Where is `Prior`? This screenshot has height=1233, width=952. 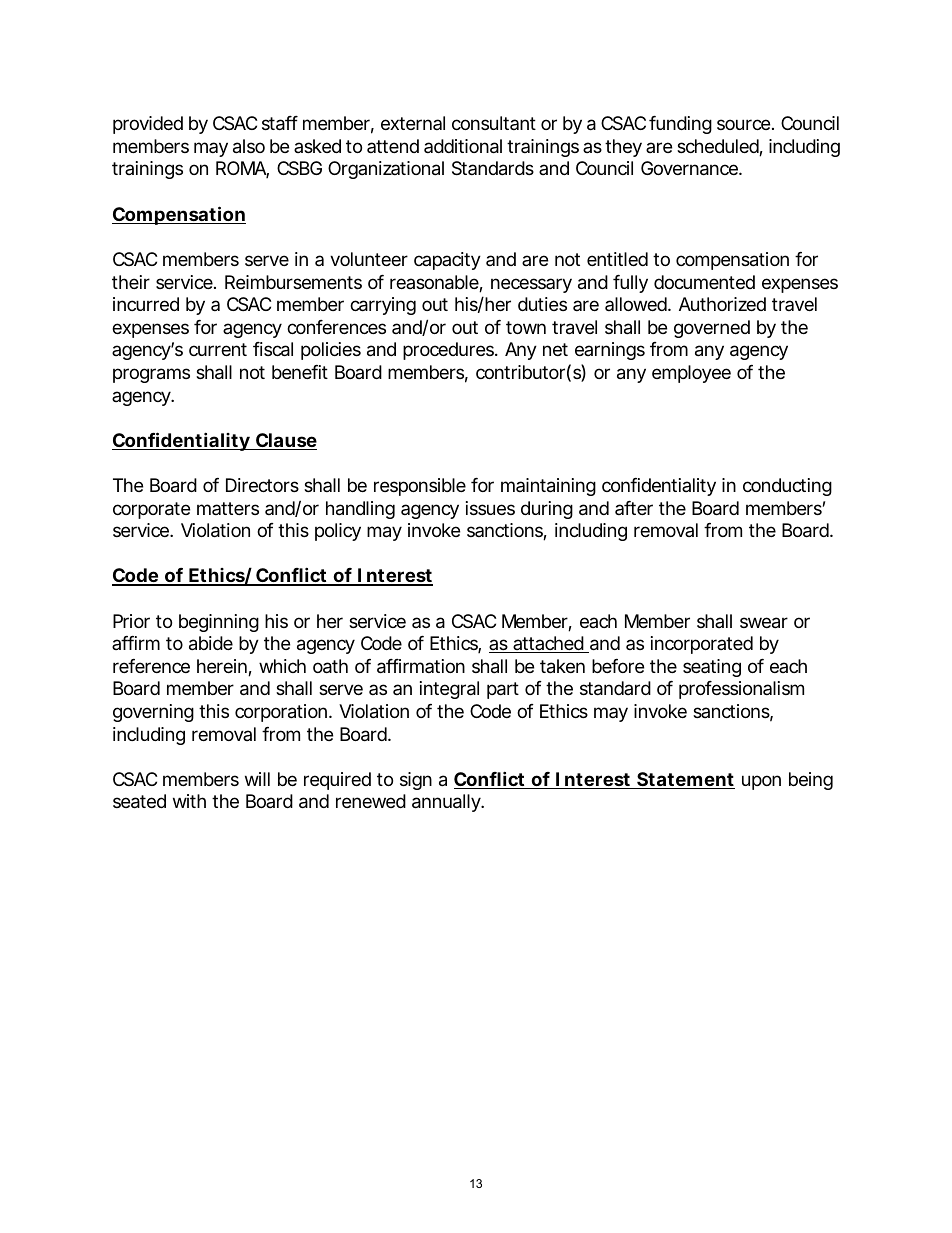
Prior is located at coordinates (131, 621).
